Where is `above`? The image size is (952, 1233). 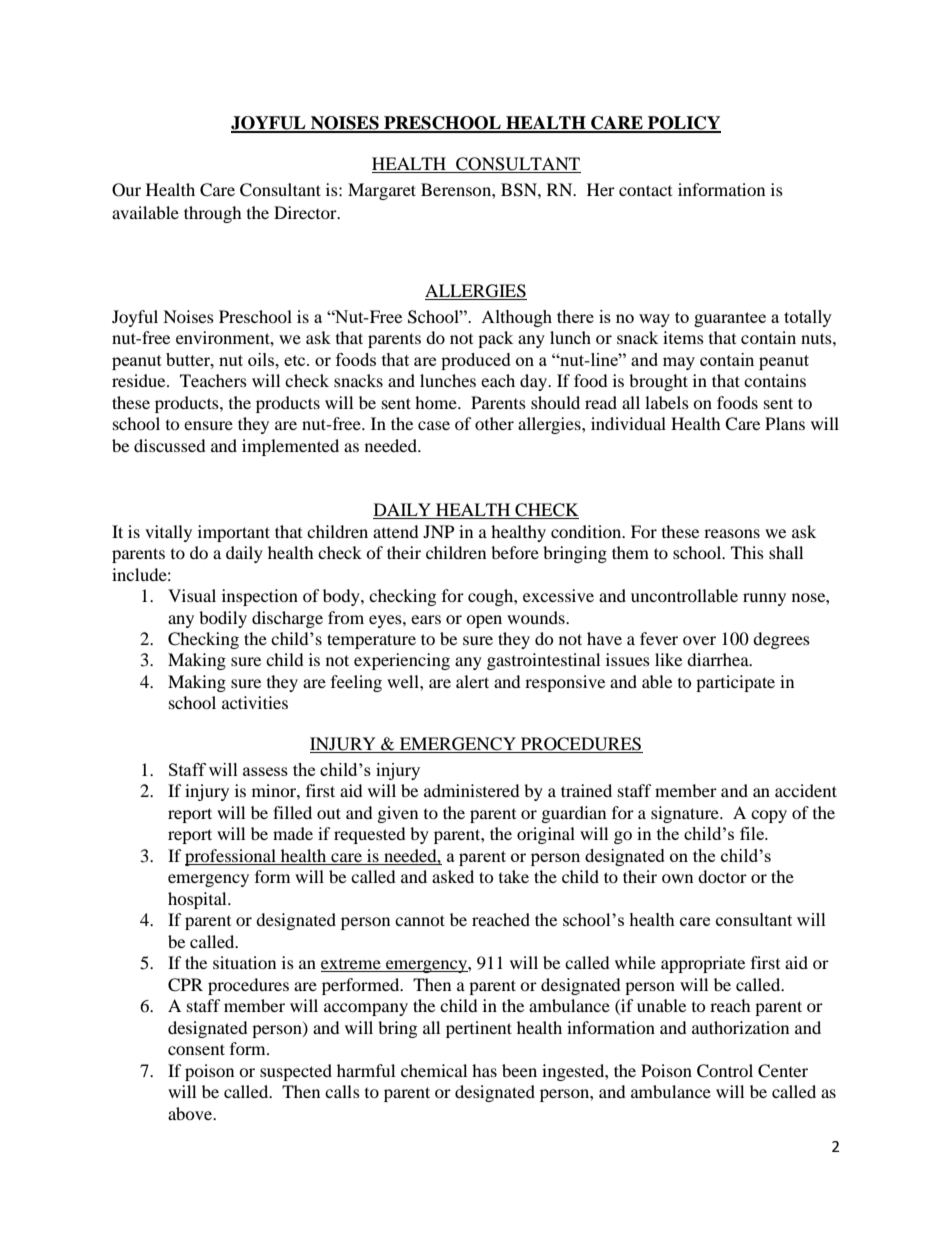 above is located at coordinates (191, 1113).
